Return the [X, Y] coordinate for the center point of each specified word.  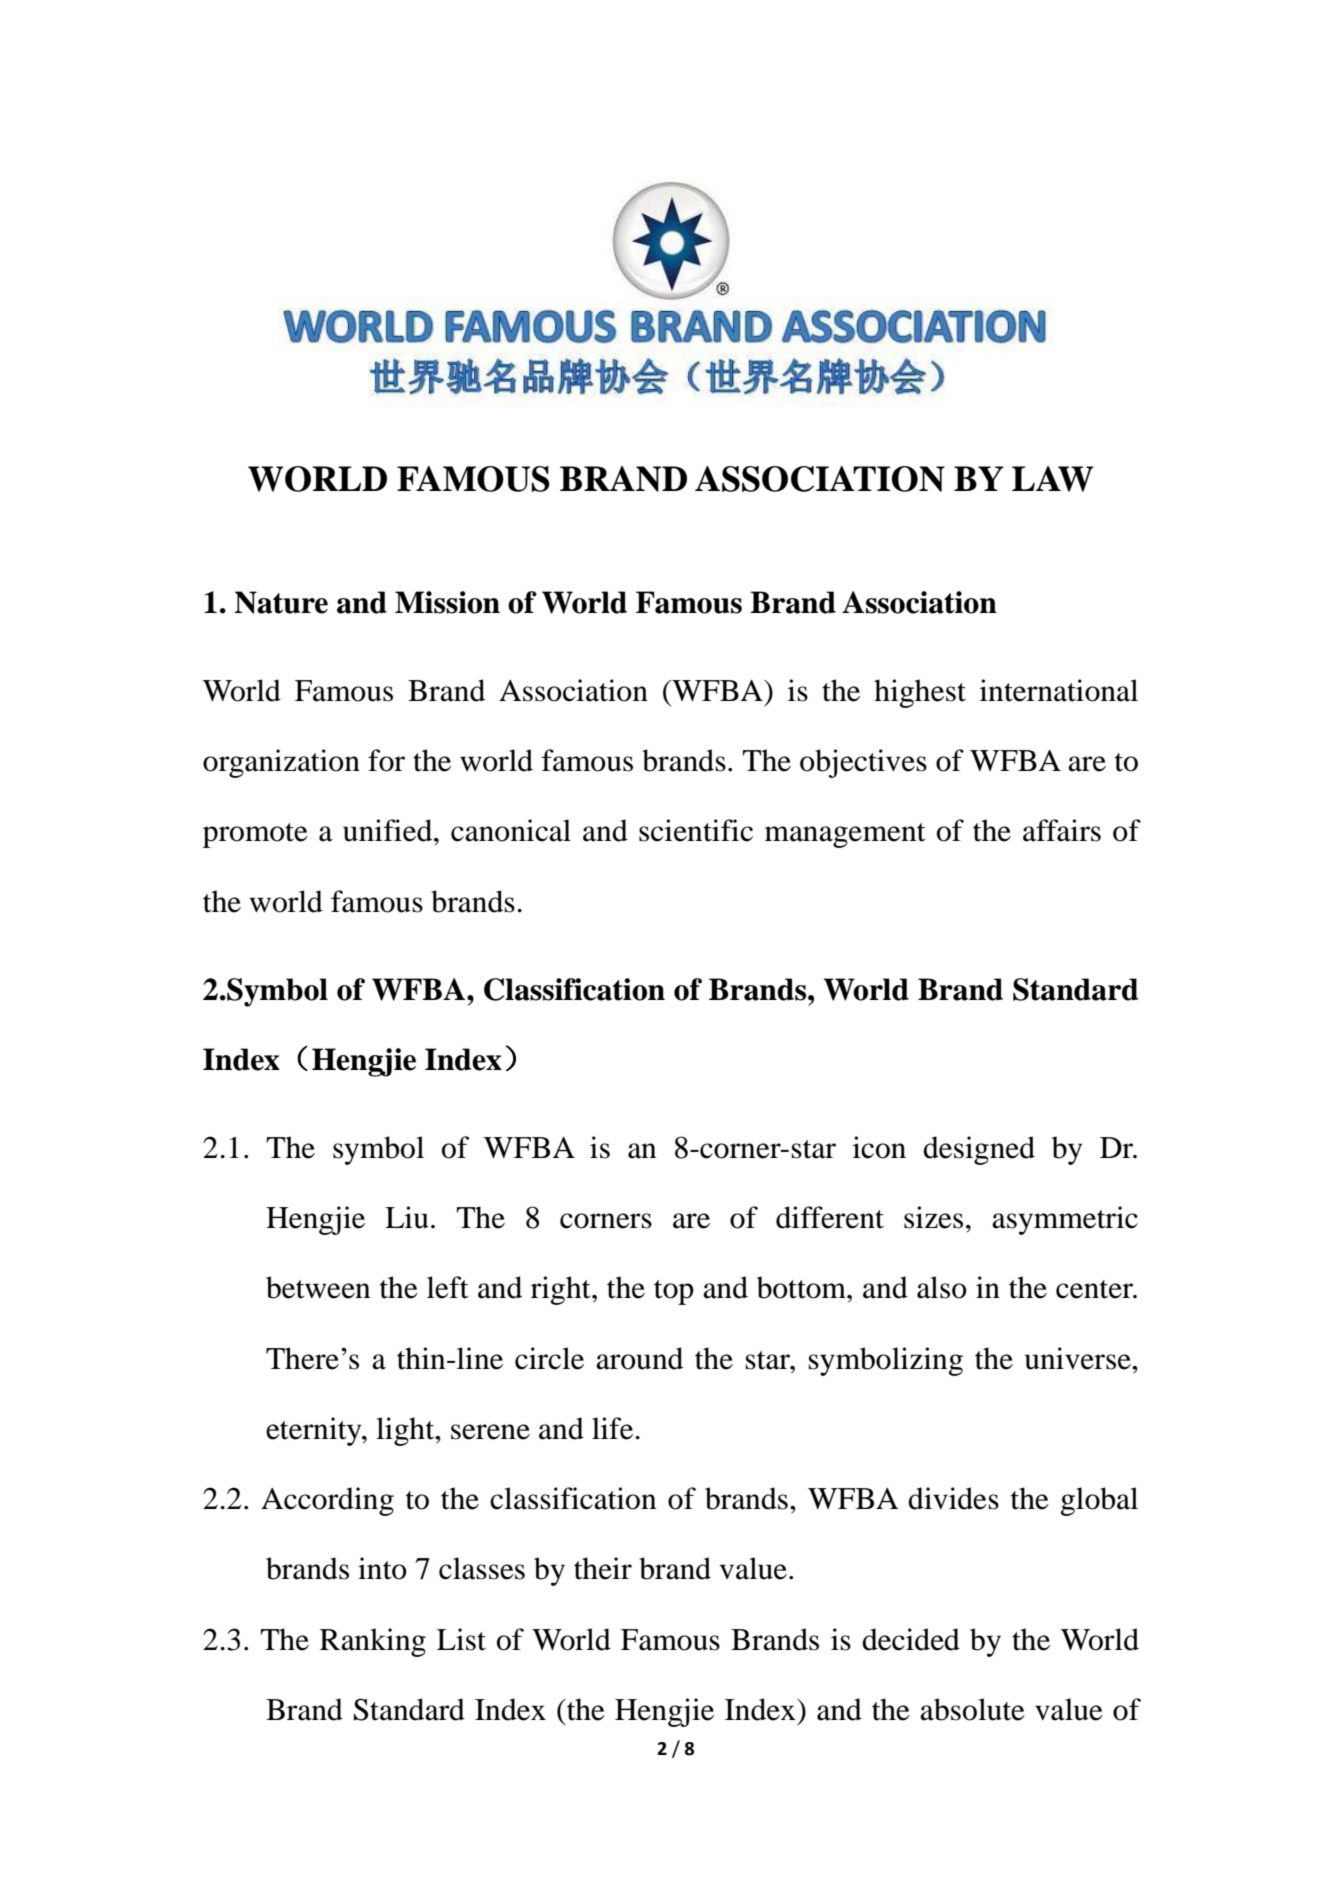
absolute [972, 1709]
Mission [447, 602]
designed [979, 1150]
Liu [407, 1217]
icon [879, 1147]
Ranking [373, 1642]
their [603, 1568]
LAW [1052, 479]
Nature [281, 602]
